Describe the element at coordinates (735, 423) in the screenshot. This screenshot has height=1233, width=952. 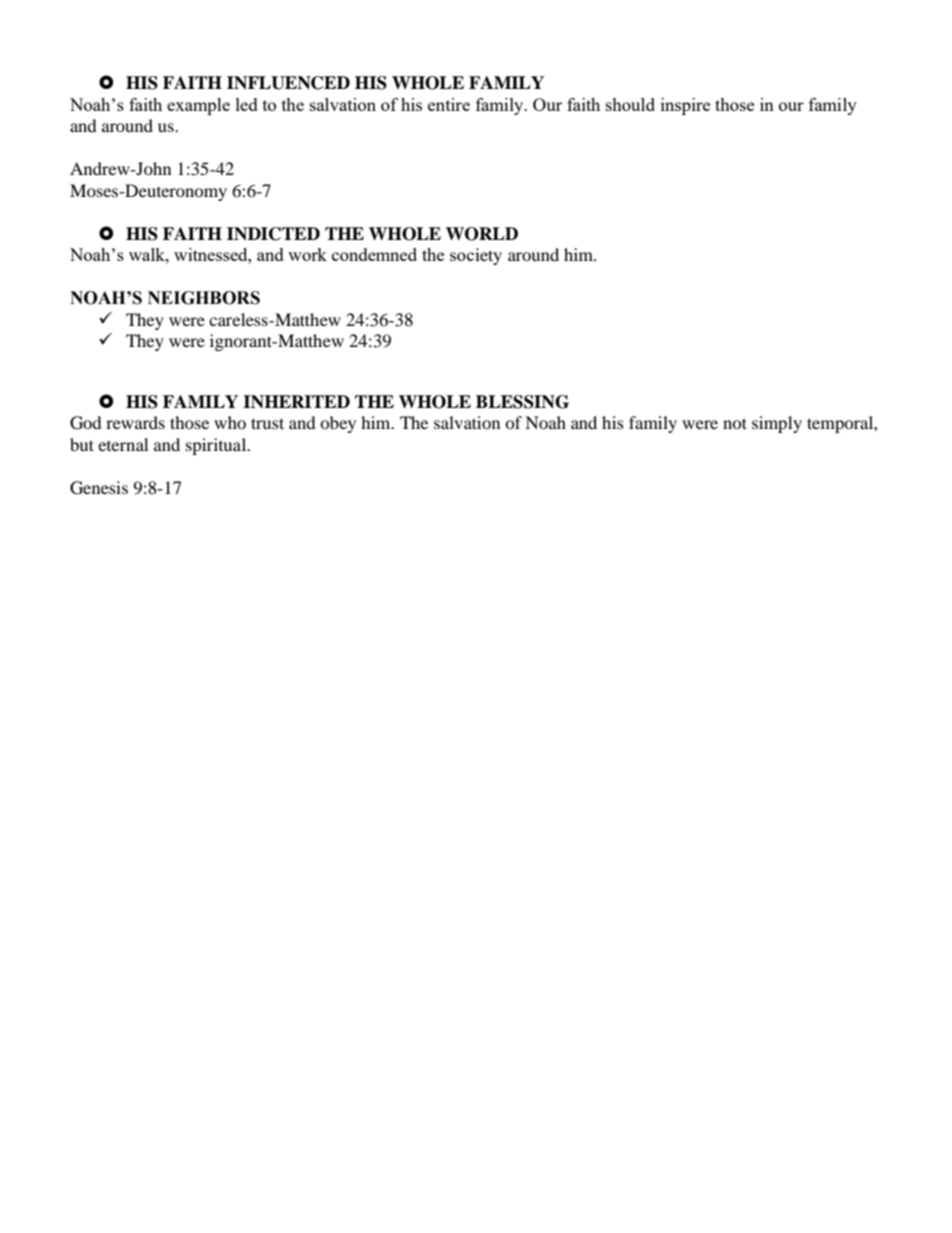
I see `not` at that location.
